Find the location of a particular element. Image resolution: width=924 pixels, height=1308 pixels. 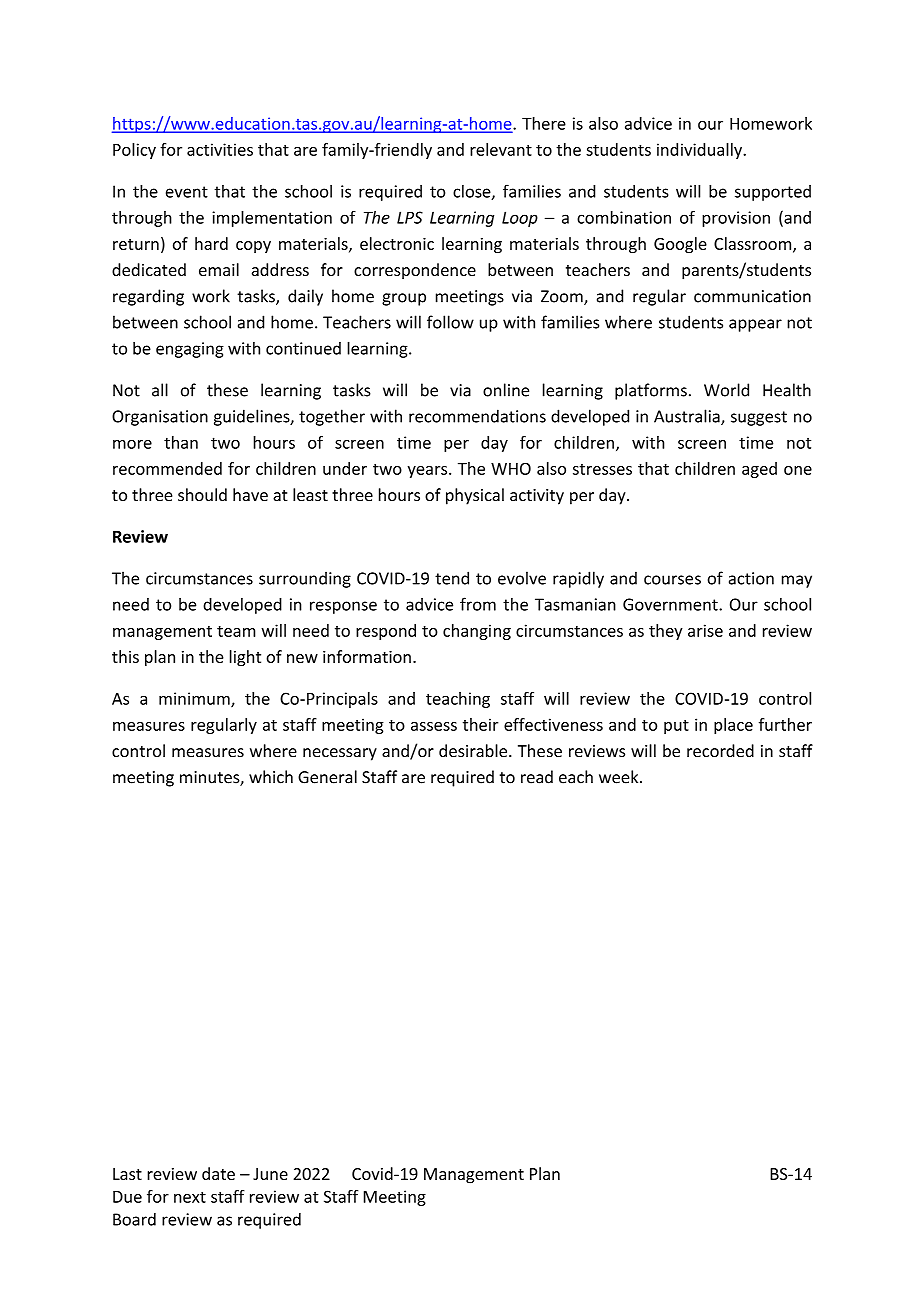

June is located at coordinates (270, 1174).
